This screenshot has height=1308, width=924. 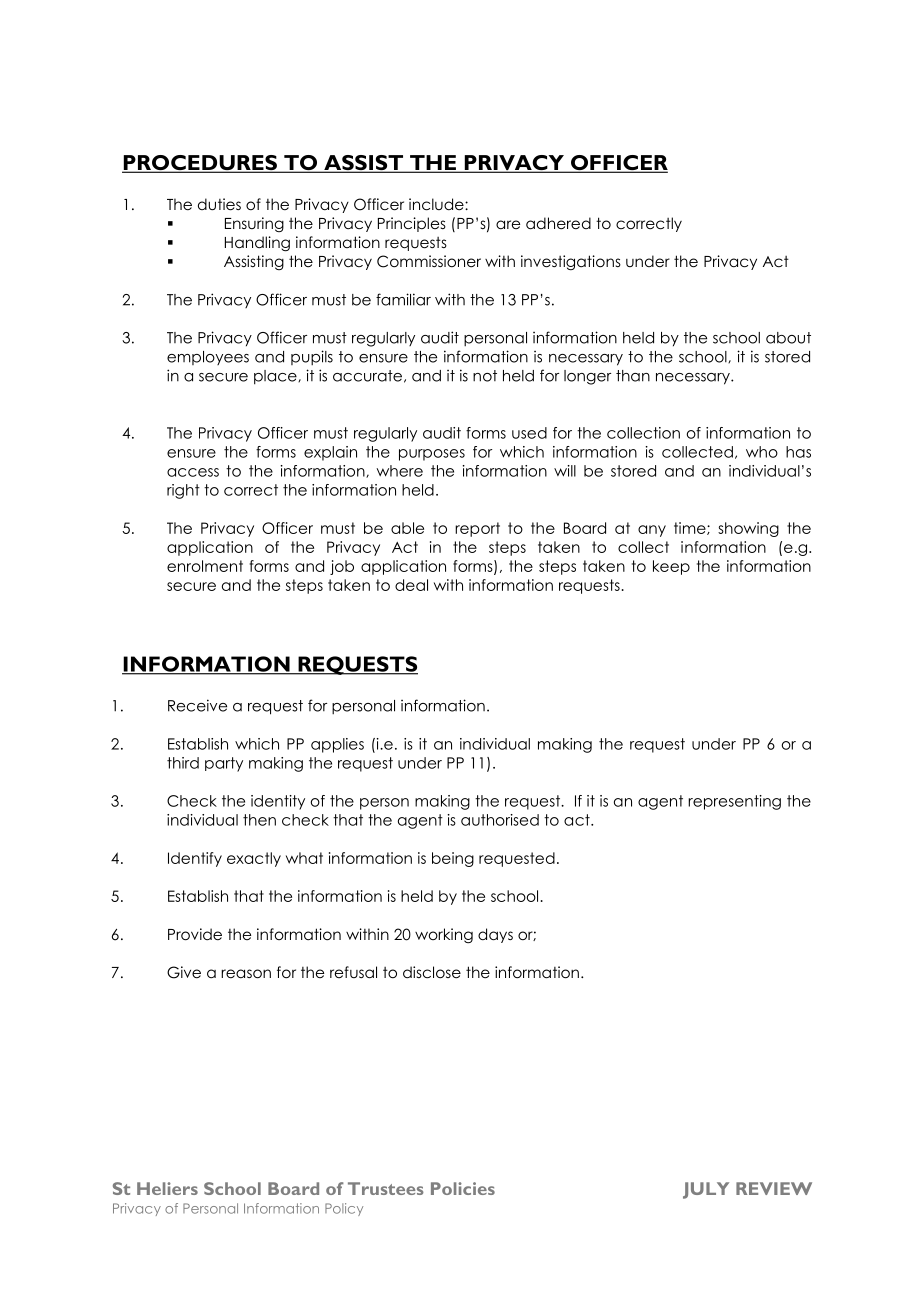 What do you see at coordinates (706, 1190) in the screenshot?
I see `JULY` at bounding box center [706, 1190].
